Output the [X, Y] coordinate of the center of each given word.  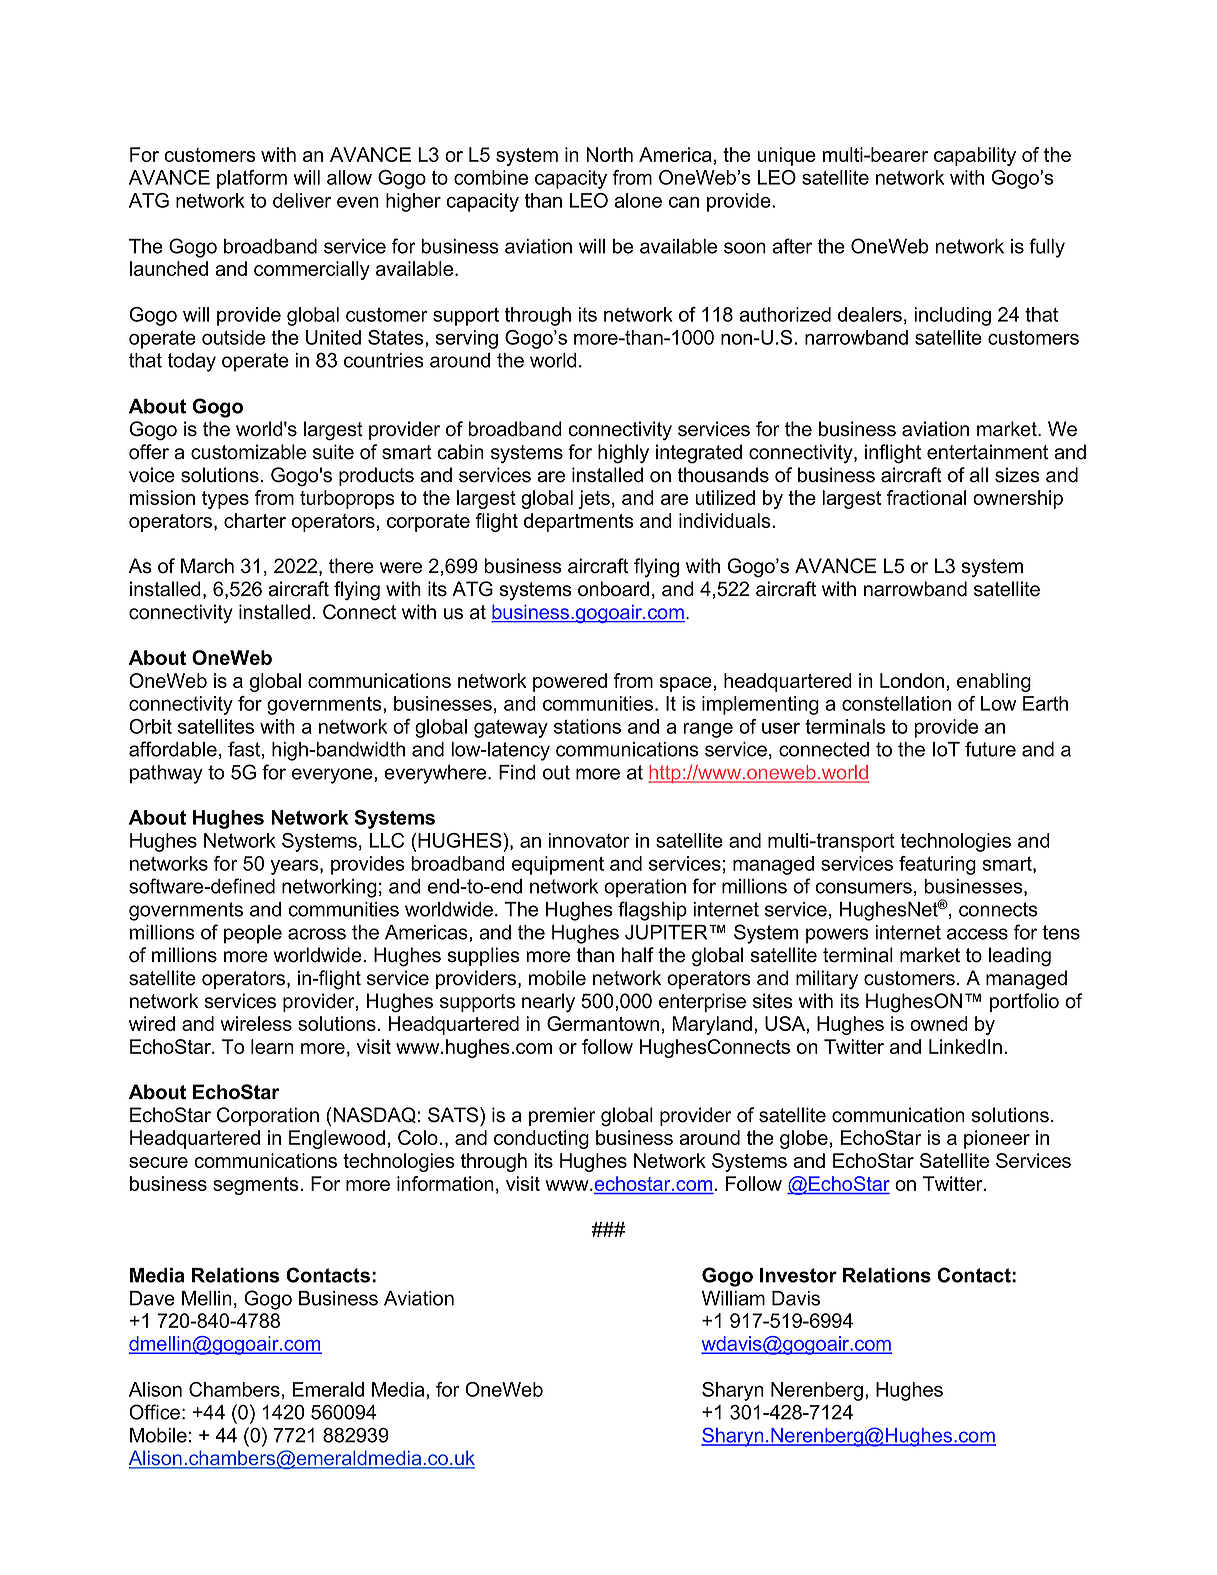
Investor [798, 1275]
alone [638, 200]
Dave [152, 1298]
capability [975, 156]
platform [252, 179]
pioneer [997, 1139]
